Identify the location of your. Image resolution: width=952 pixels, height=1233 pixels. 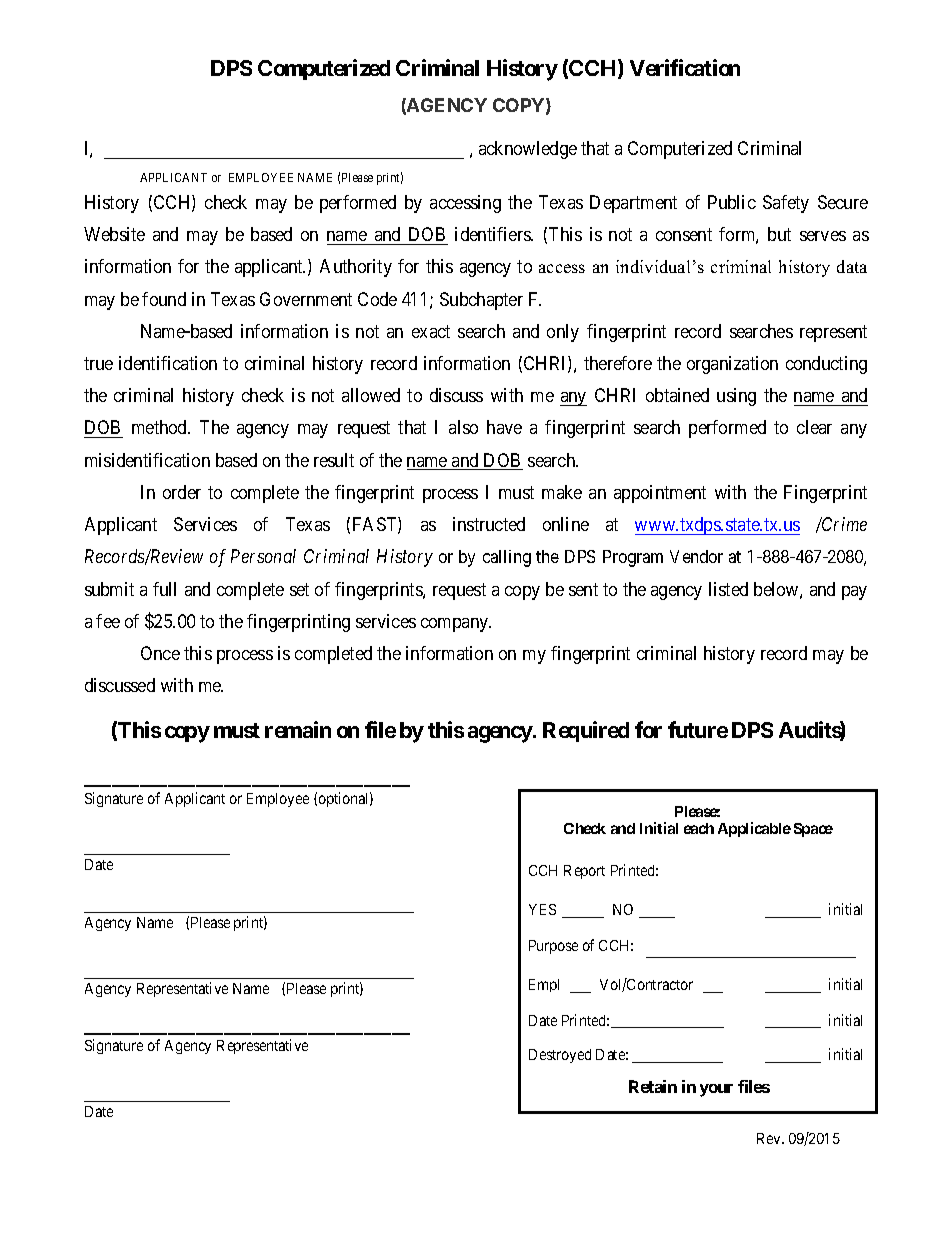
(716, 1090).
